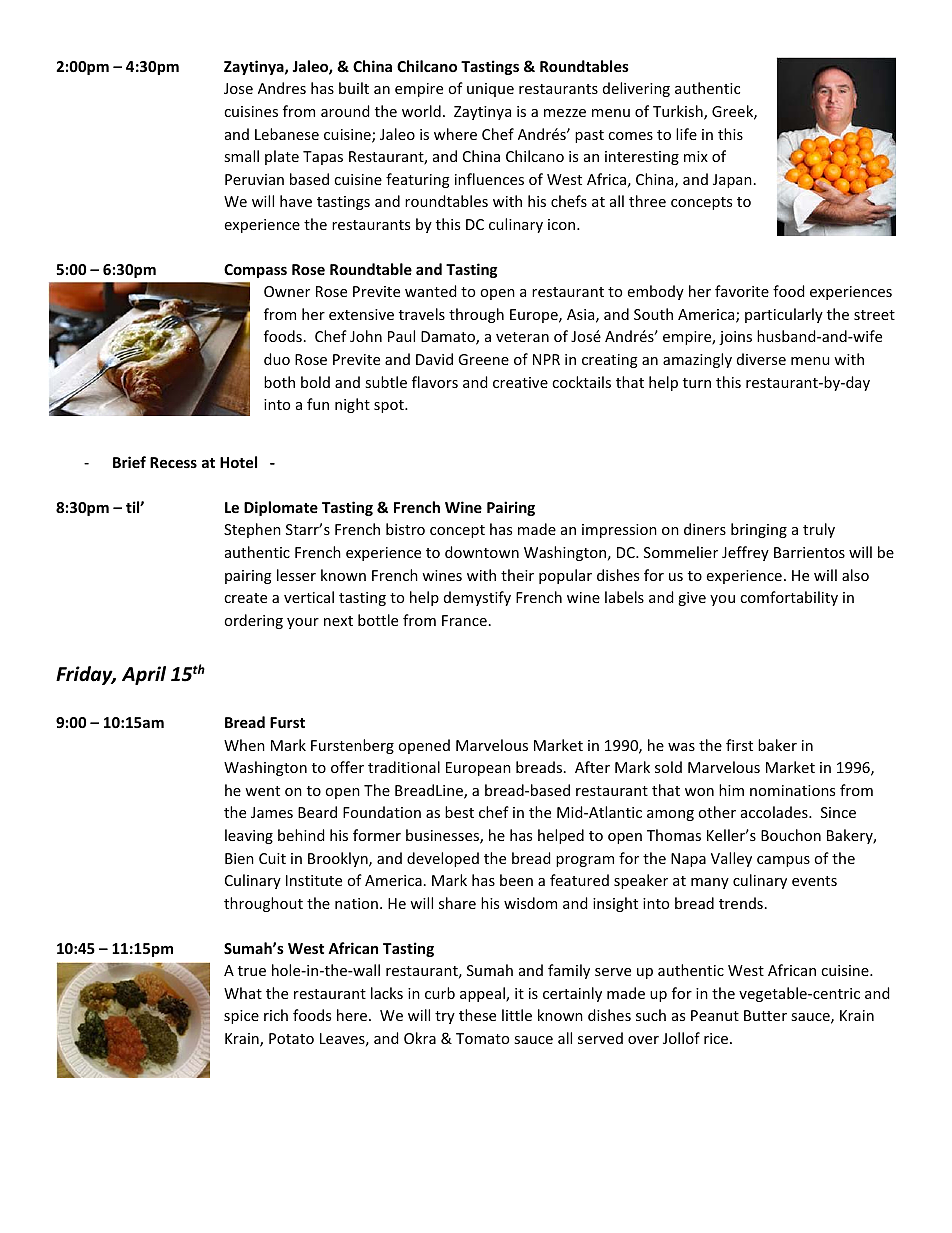 The height and width of the screenshot is (1233, 952). I want to click on Jose, so click(238, 88).
